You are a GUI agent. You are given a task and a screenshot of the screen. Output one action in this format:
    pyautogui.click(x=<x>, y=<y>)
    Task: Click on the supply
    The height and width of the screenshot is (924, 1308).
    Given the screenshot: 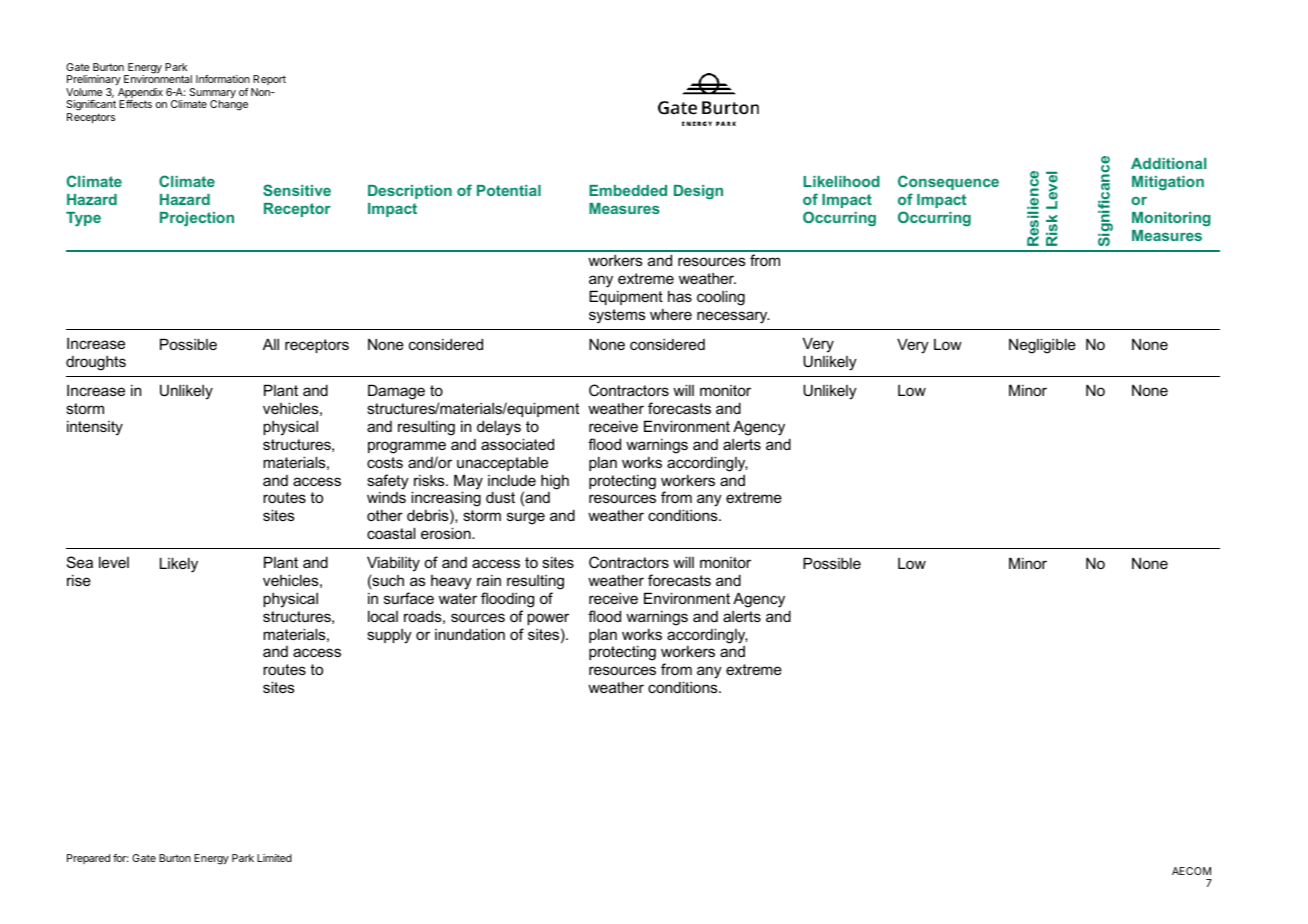 What is the action you would take?
    pyautogui.click(x=389, y=636)
